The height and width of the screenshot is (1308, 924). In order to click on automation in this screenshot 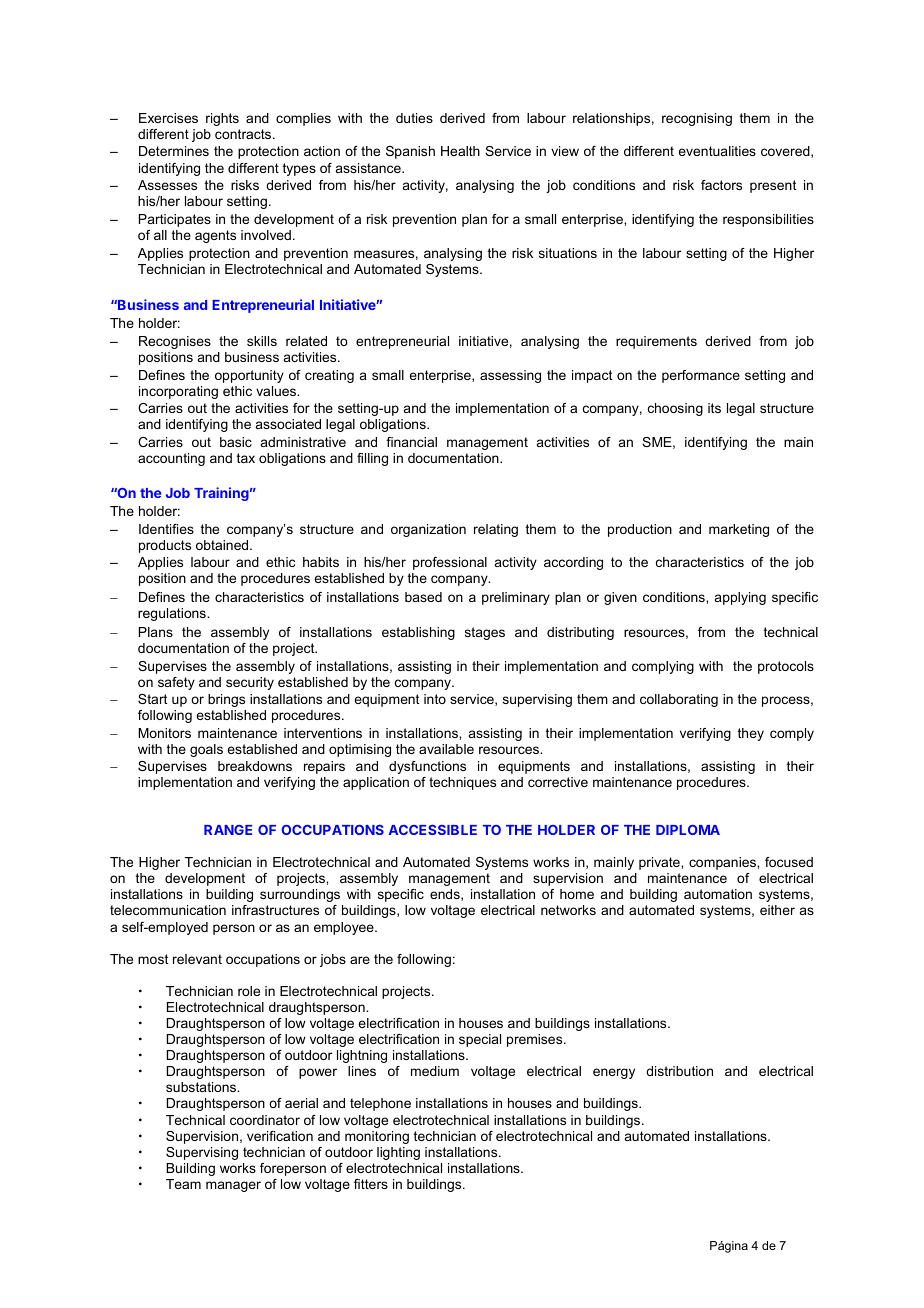, I will do `click(718, 894)`.
